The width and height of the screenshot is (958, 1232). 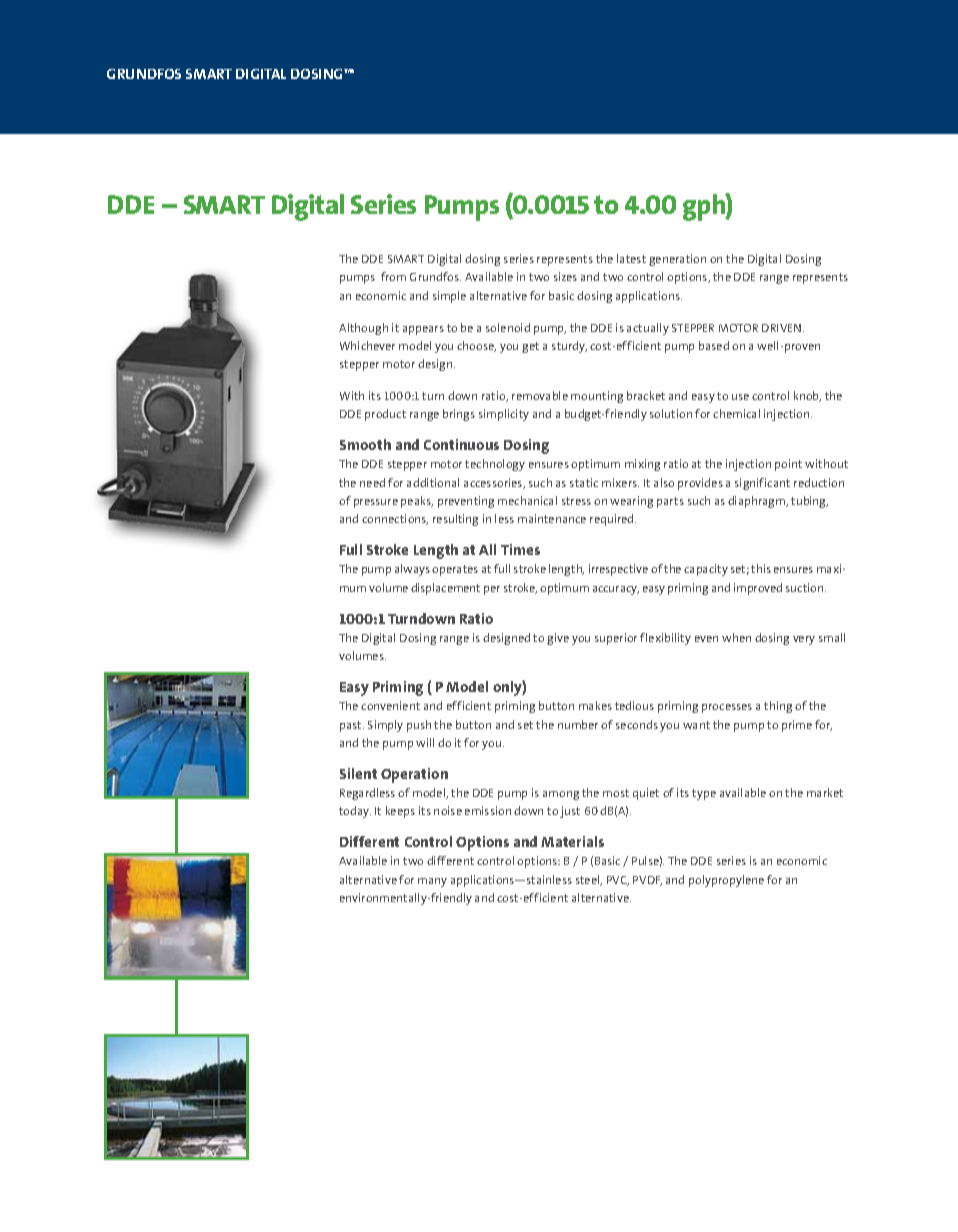 What do you see at coordinates (412, 570) in the screenshot?
I see `always` at bounding box center [412, 570].
